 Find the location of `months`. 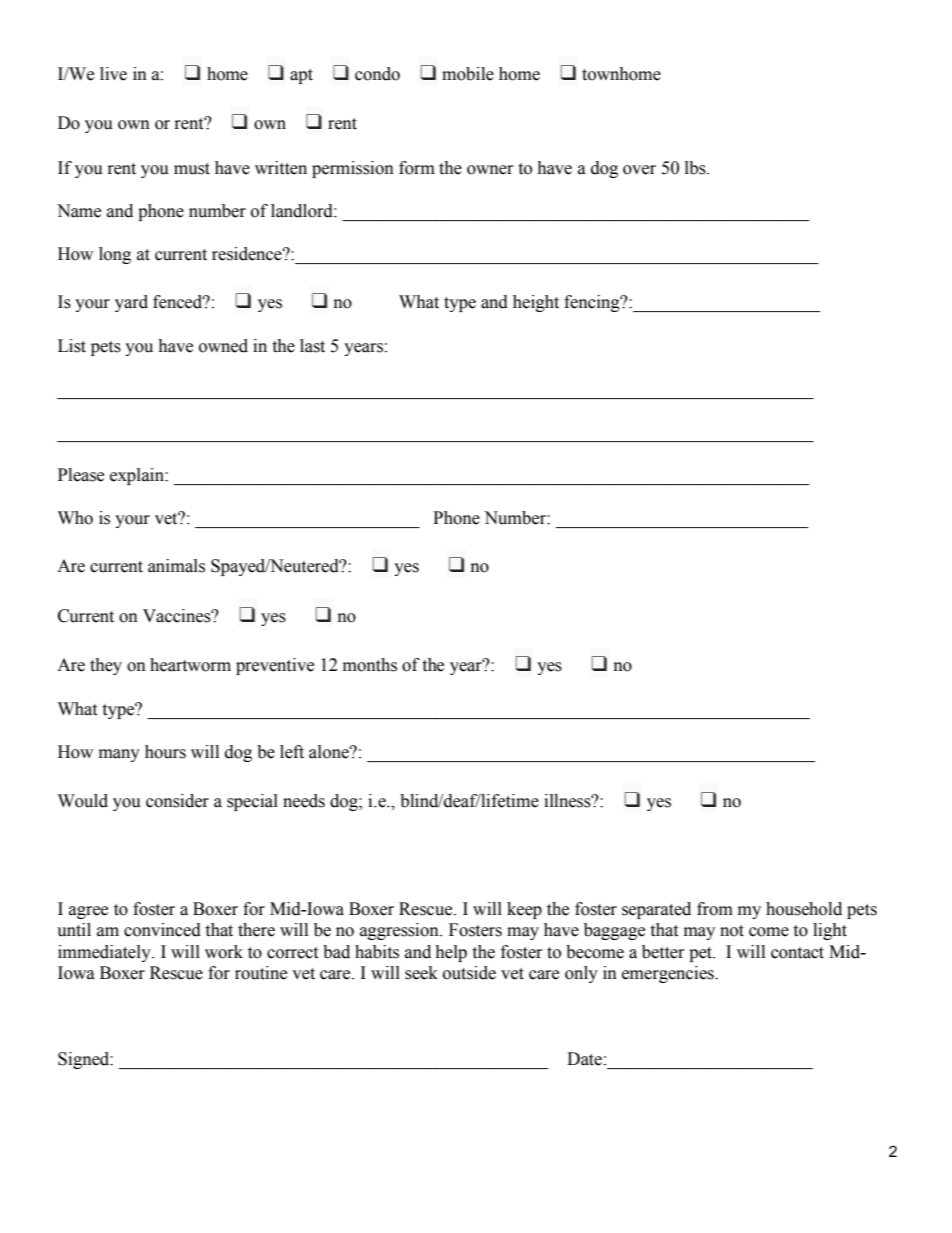

months is located at coordinates (370, 665).
